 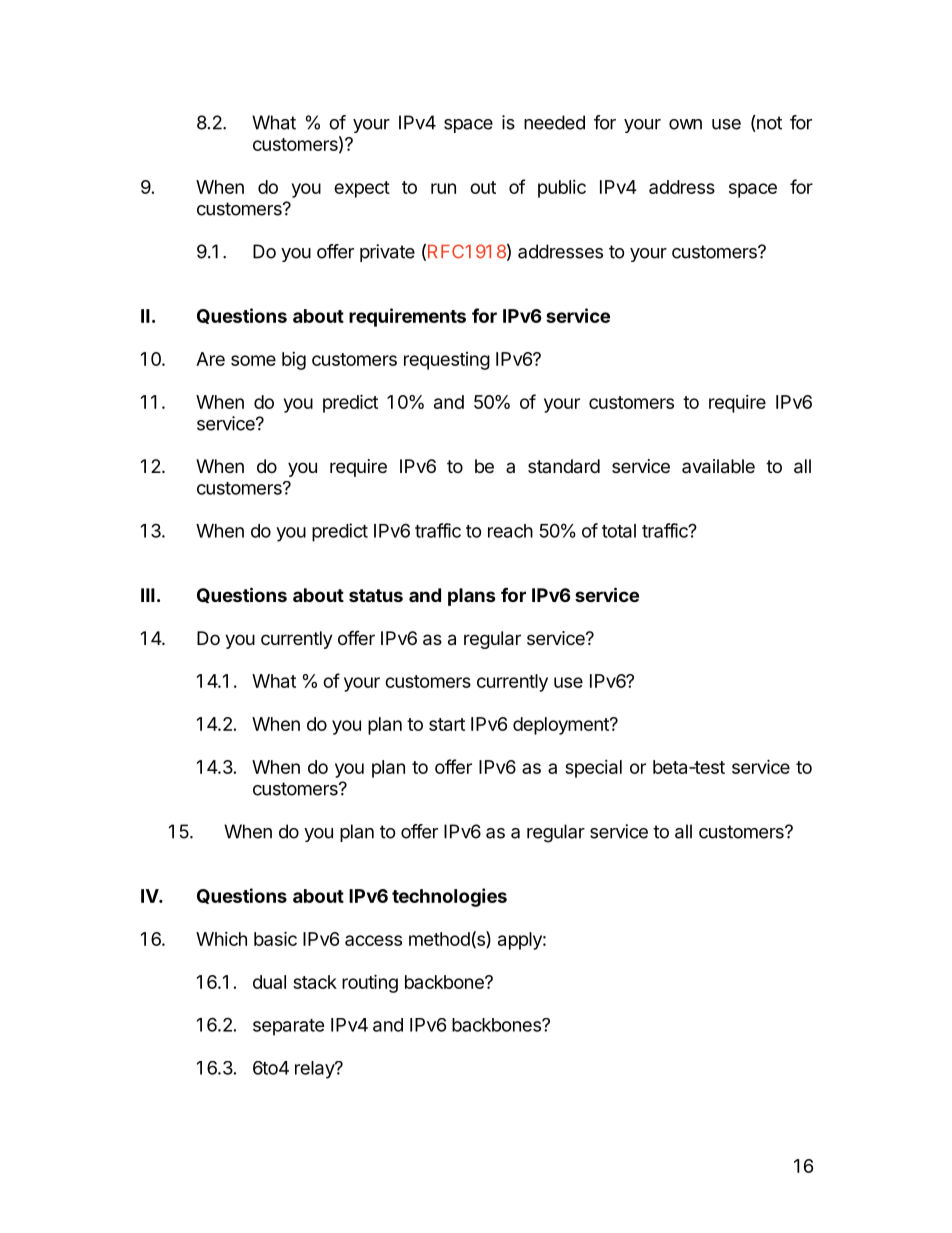 What do you see at coordinates (443, 188) in the screenshot?
I see `run` at bounding box center [443, 188].
